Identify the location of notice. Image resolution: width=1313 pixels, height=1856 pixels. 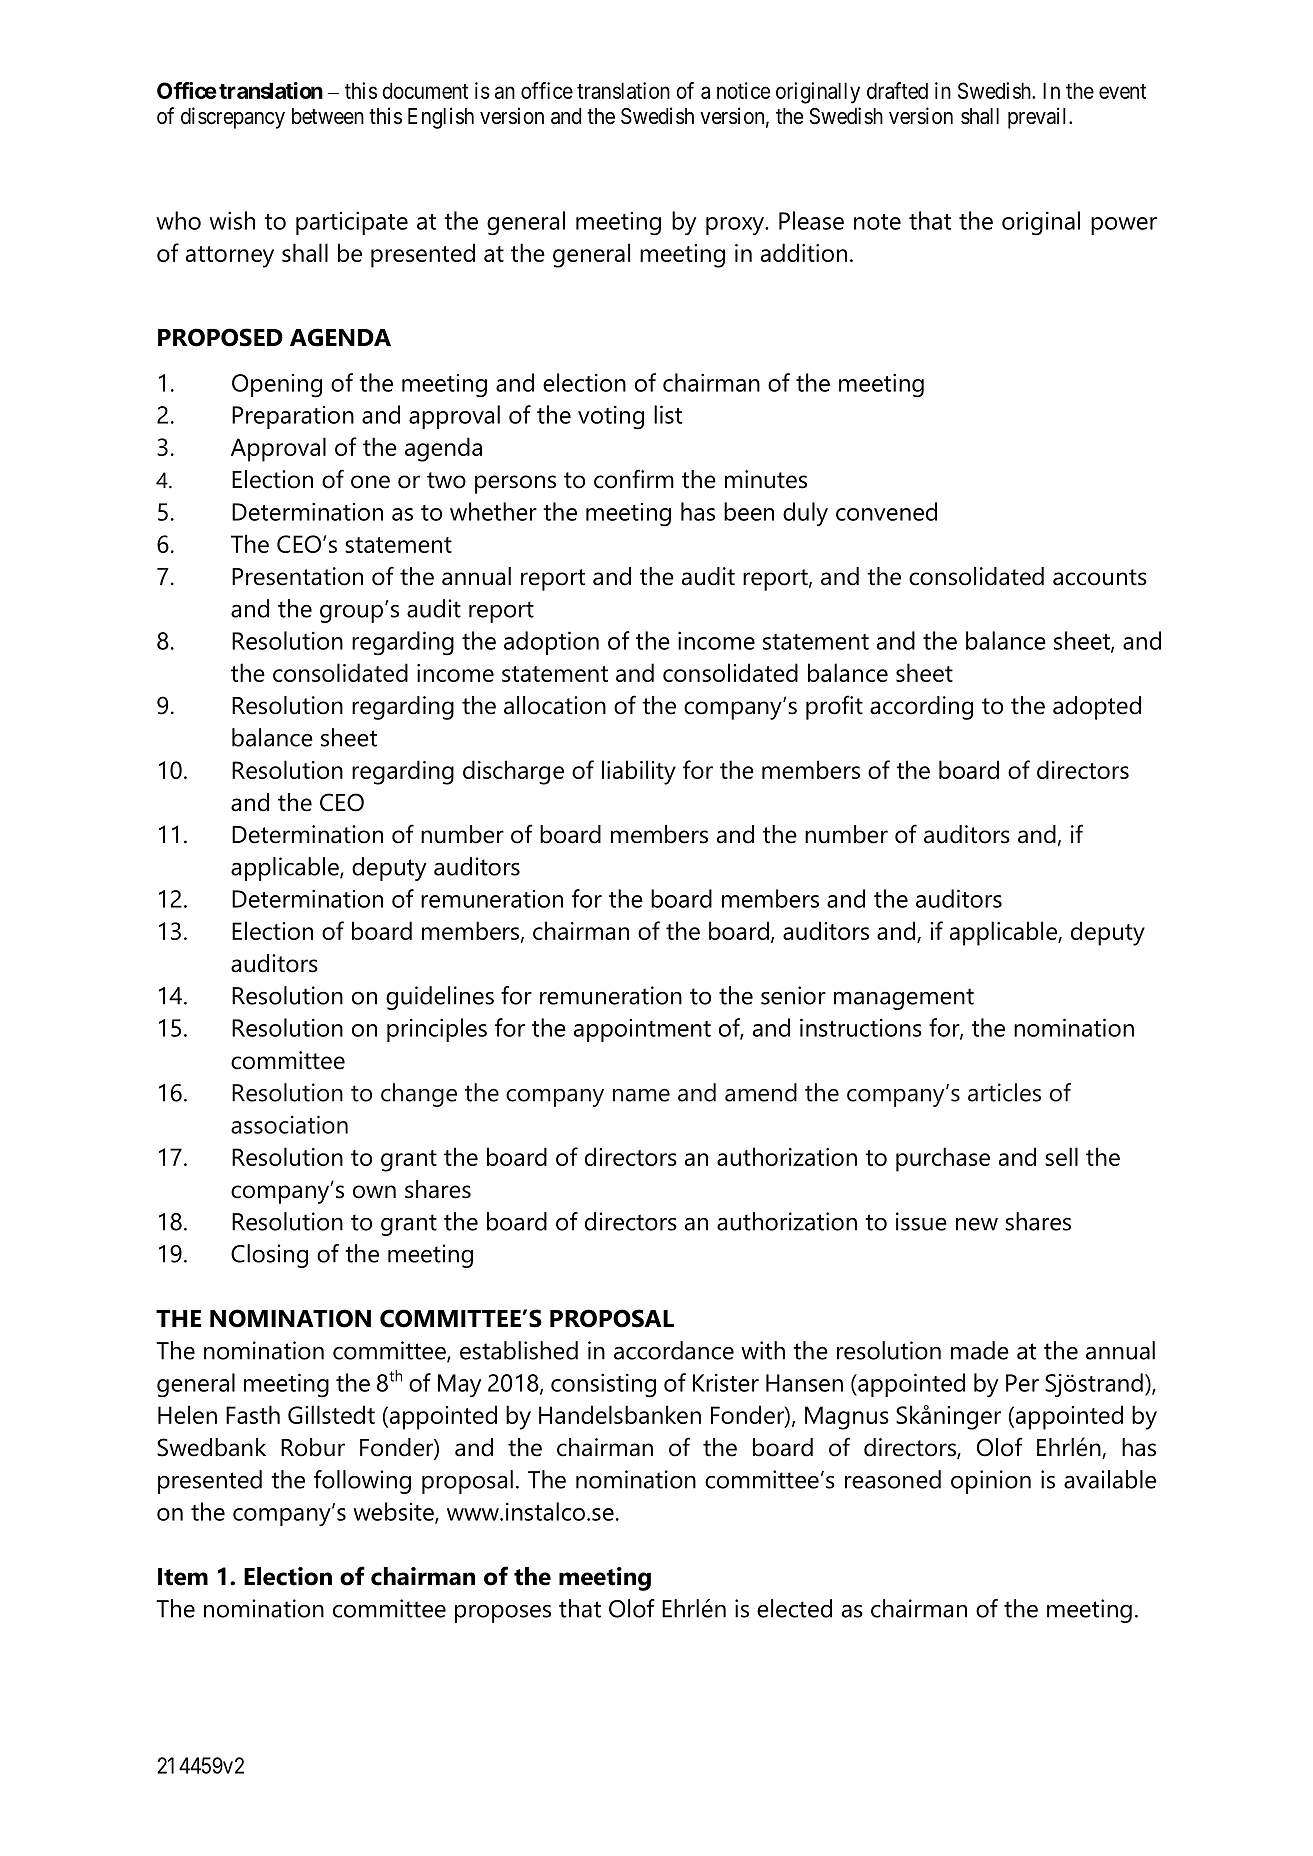
(743, 90).
